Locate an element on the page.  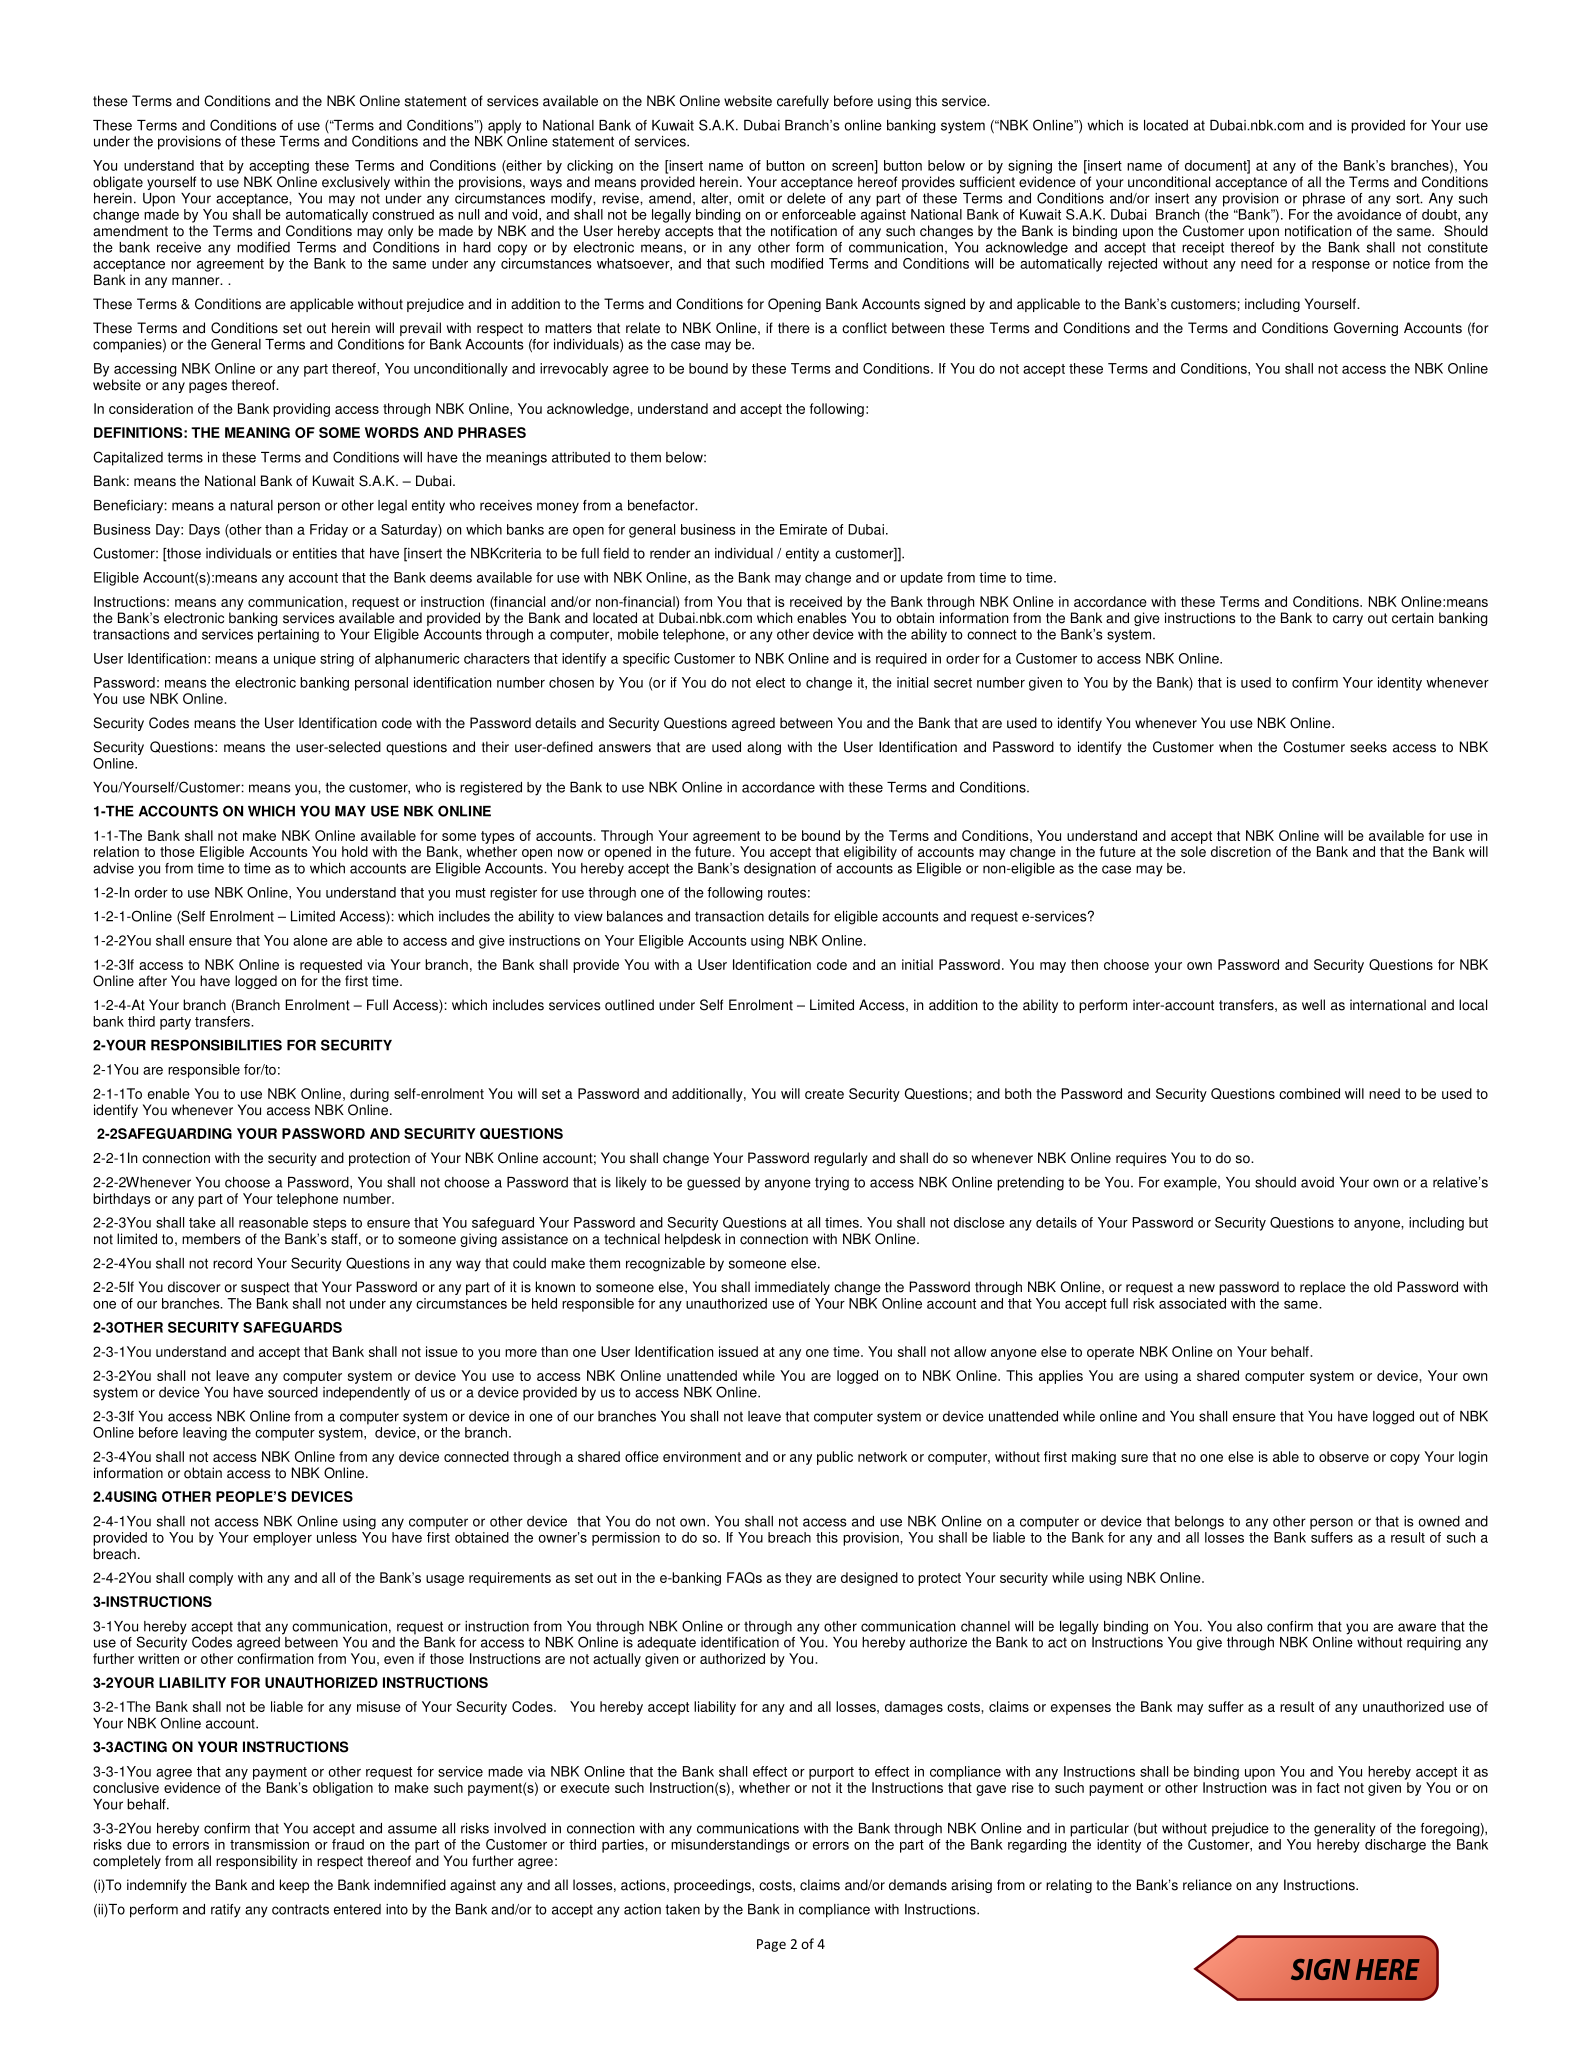
exclusively is located at coordinates (356, 183).
